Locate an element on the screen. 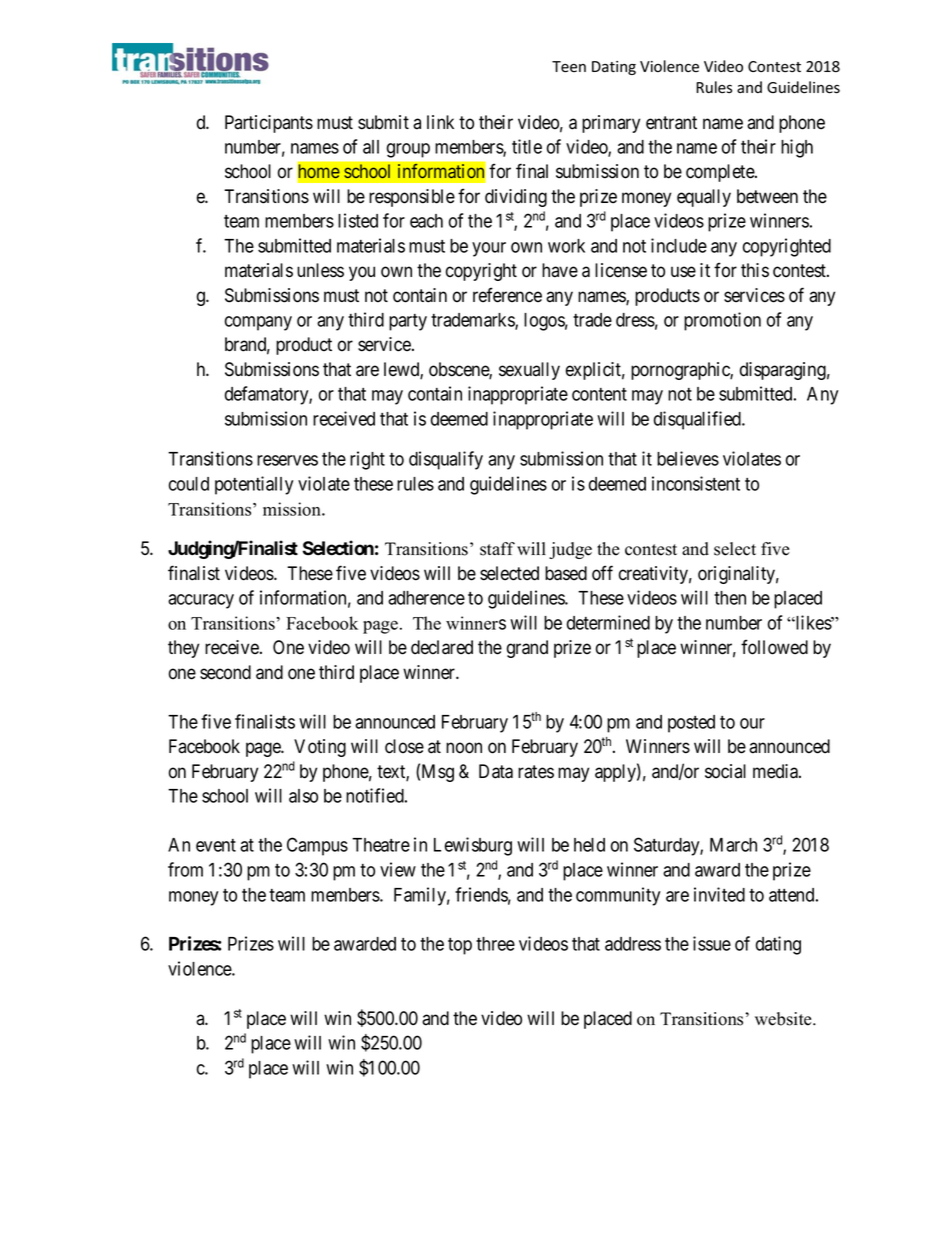 The image size is (952, 1233). potentially is located at coordinates (254, 485).
